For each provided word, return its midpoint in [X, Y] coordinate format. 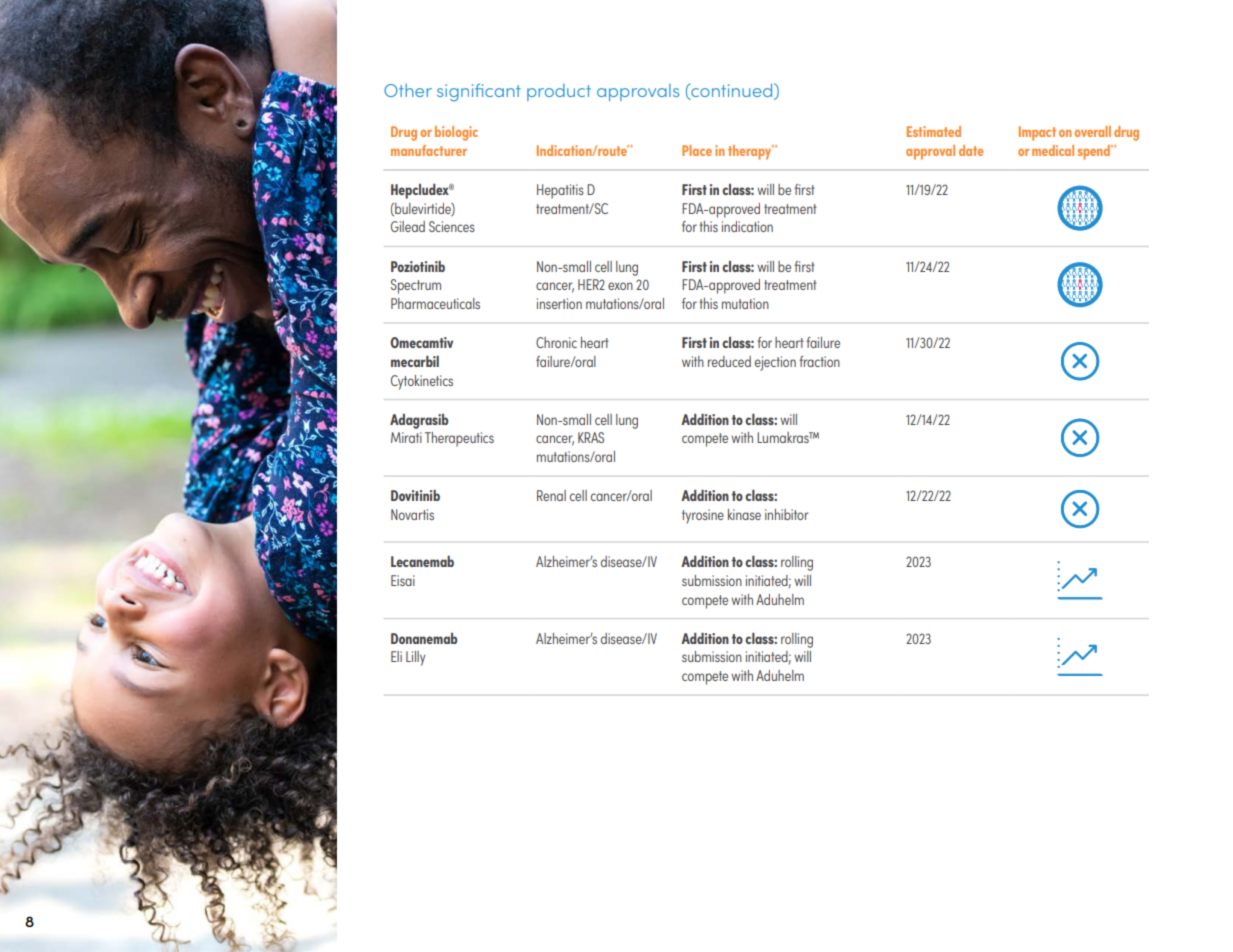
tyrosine [703, 516]
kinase [744, 514]
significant [479, 92]
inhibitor [787, 514]
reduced [729, 361]
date [971, 150]
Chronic [556, 342]
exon [620, 286]
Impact [1037, 133]
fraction [819, 361]
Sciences [452, 226]
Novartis [412, 514]
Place [697, 150]
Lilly [415, 658]
